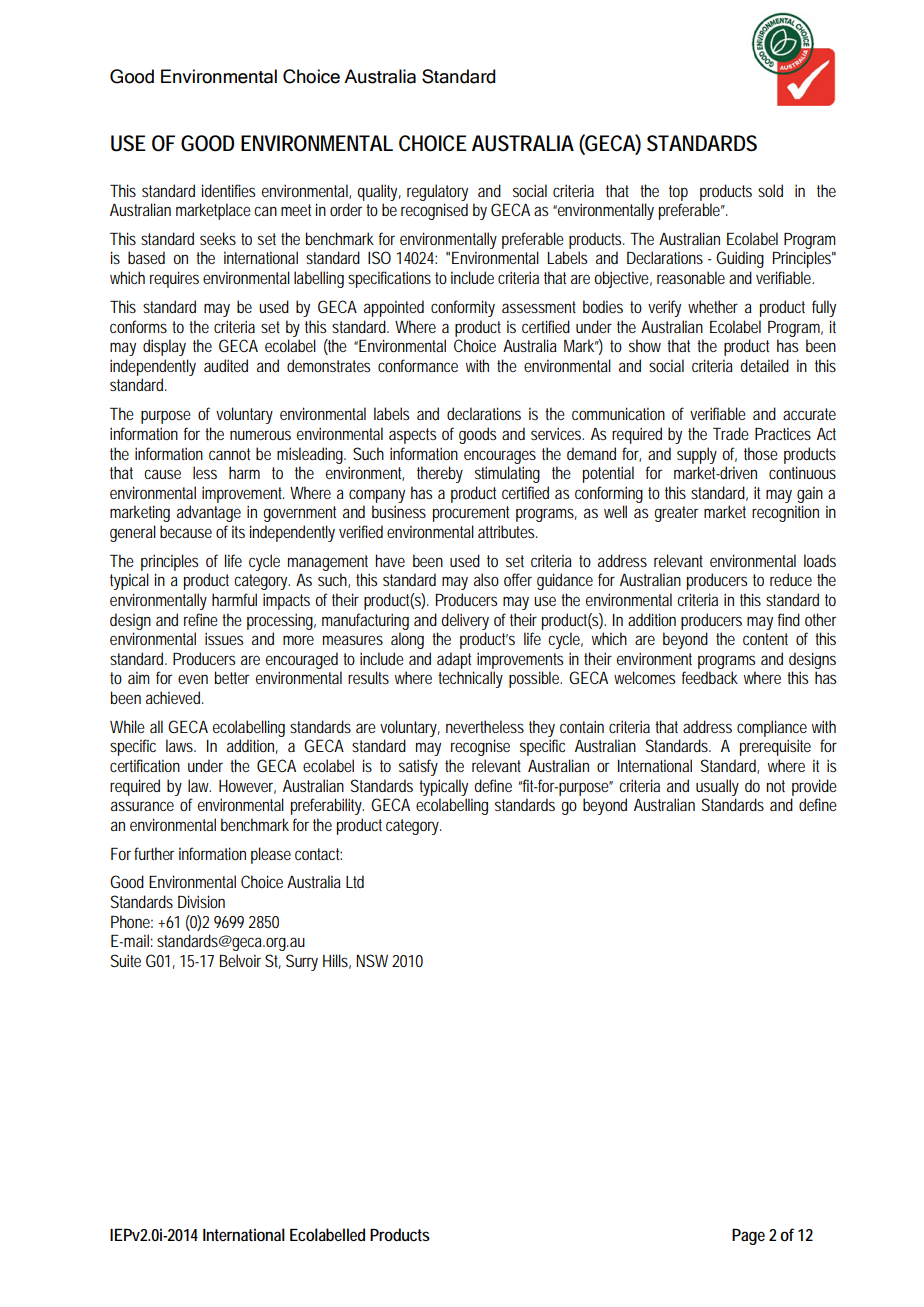 The image size is (924, 1307). Describe the element at coordinates (748, 1237) in the screenshot. I see `Page` at that location.
